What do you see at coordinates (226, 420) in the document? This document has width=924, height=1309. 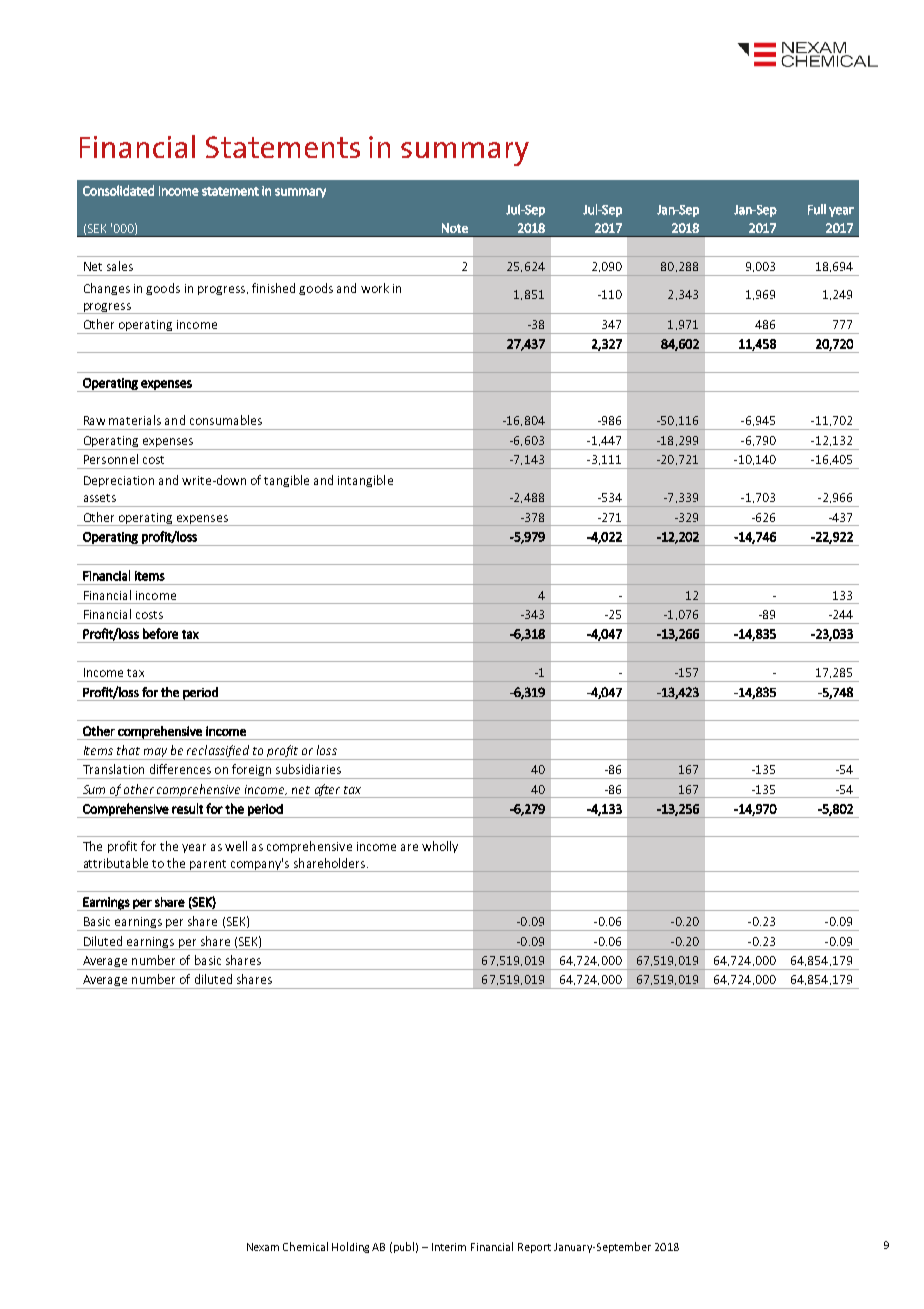 I see `consumables` at bounding box center [226, 420].
